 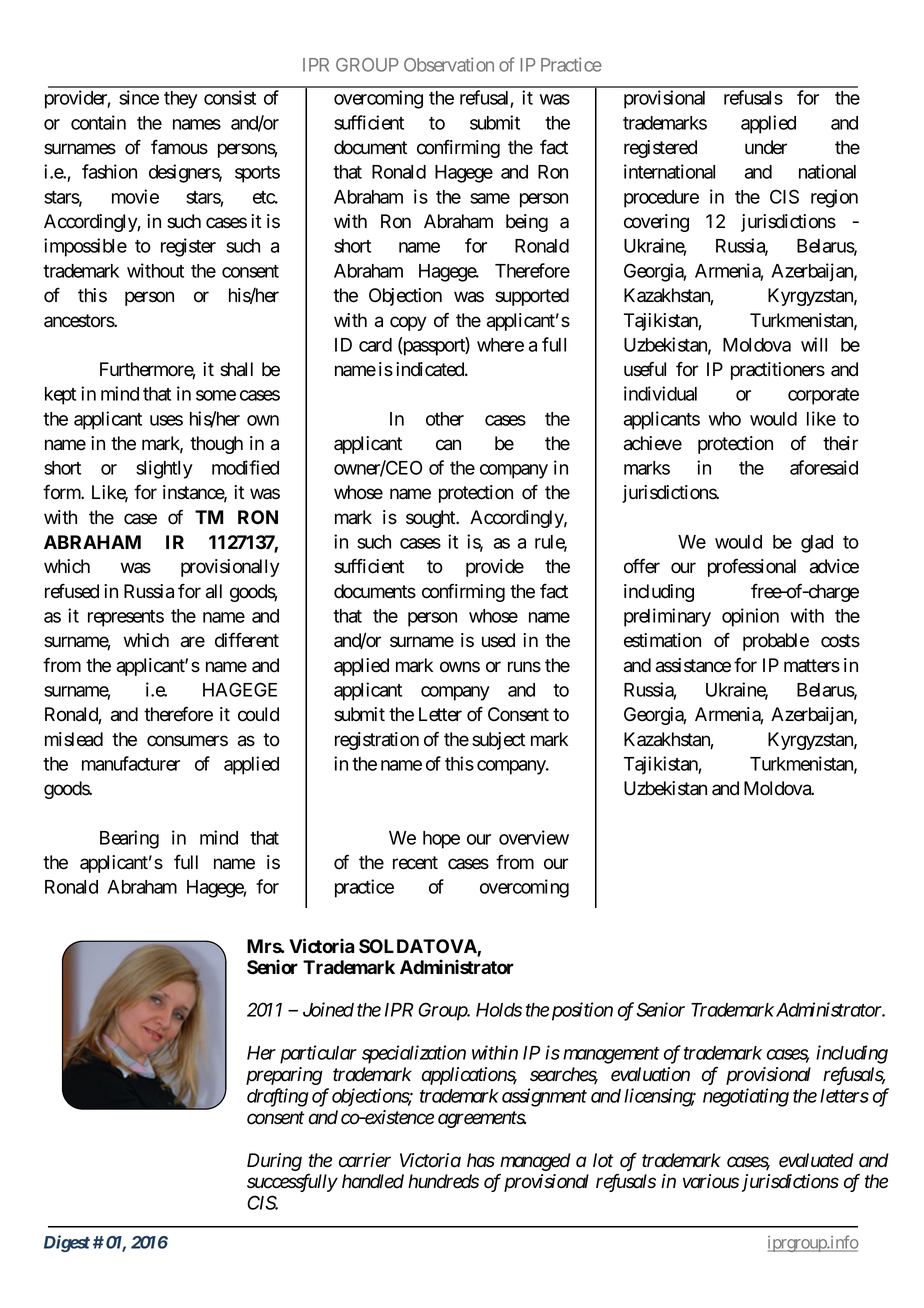 What do you see at coordinates (498, 741) in the document?
I see `subject` at bounding box center [498, 741].
